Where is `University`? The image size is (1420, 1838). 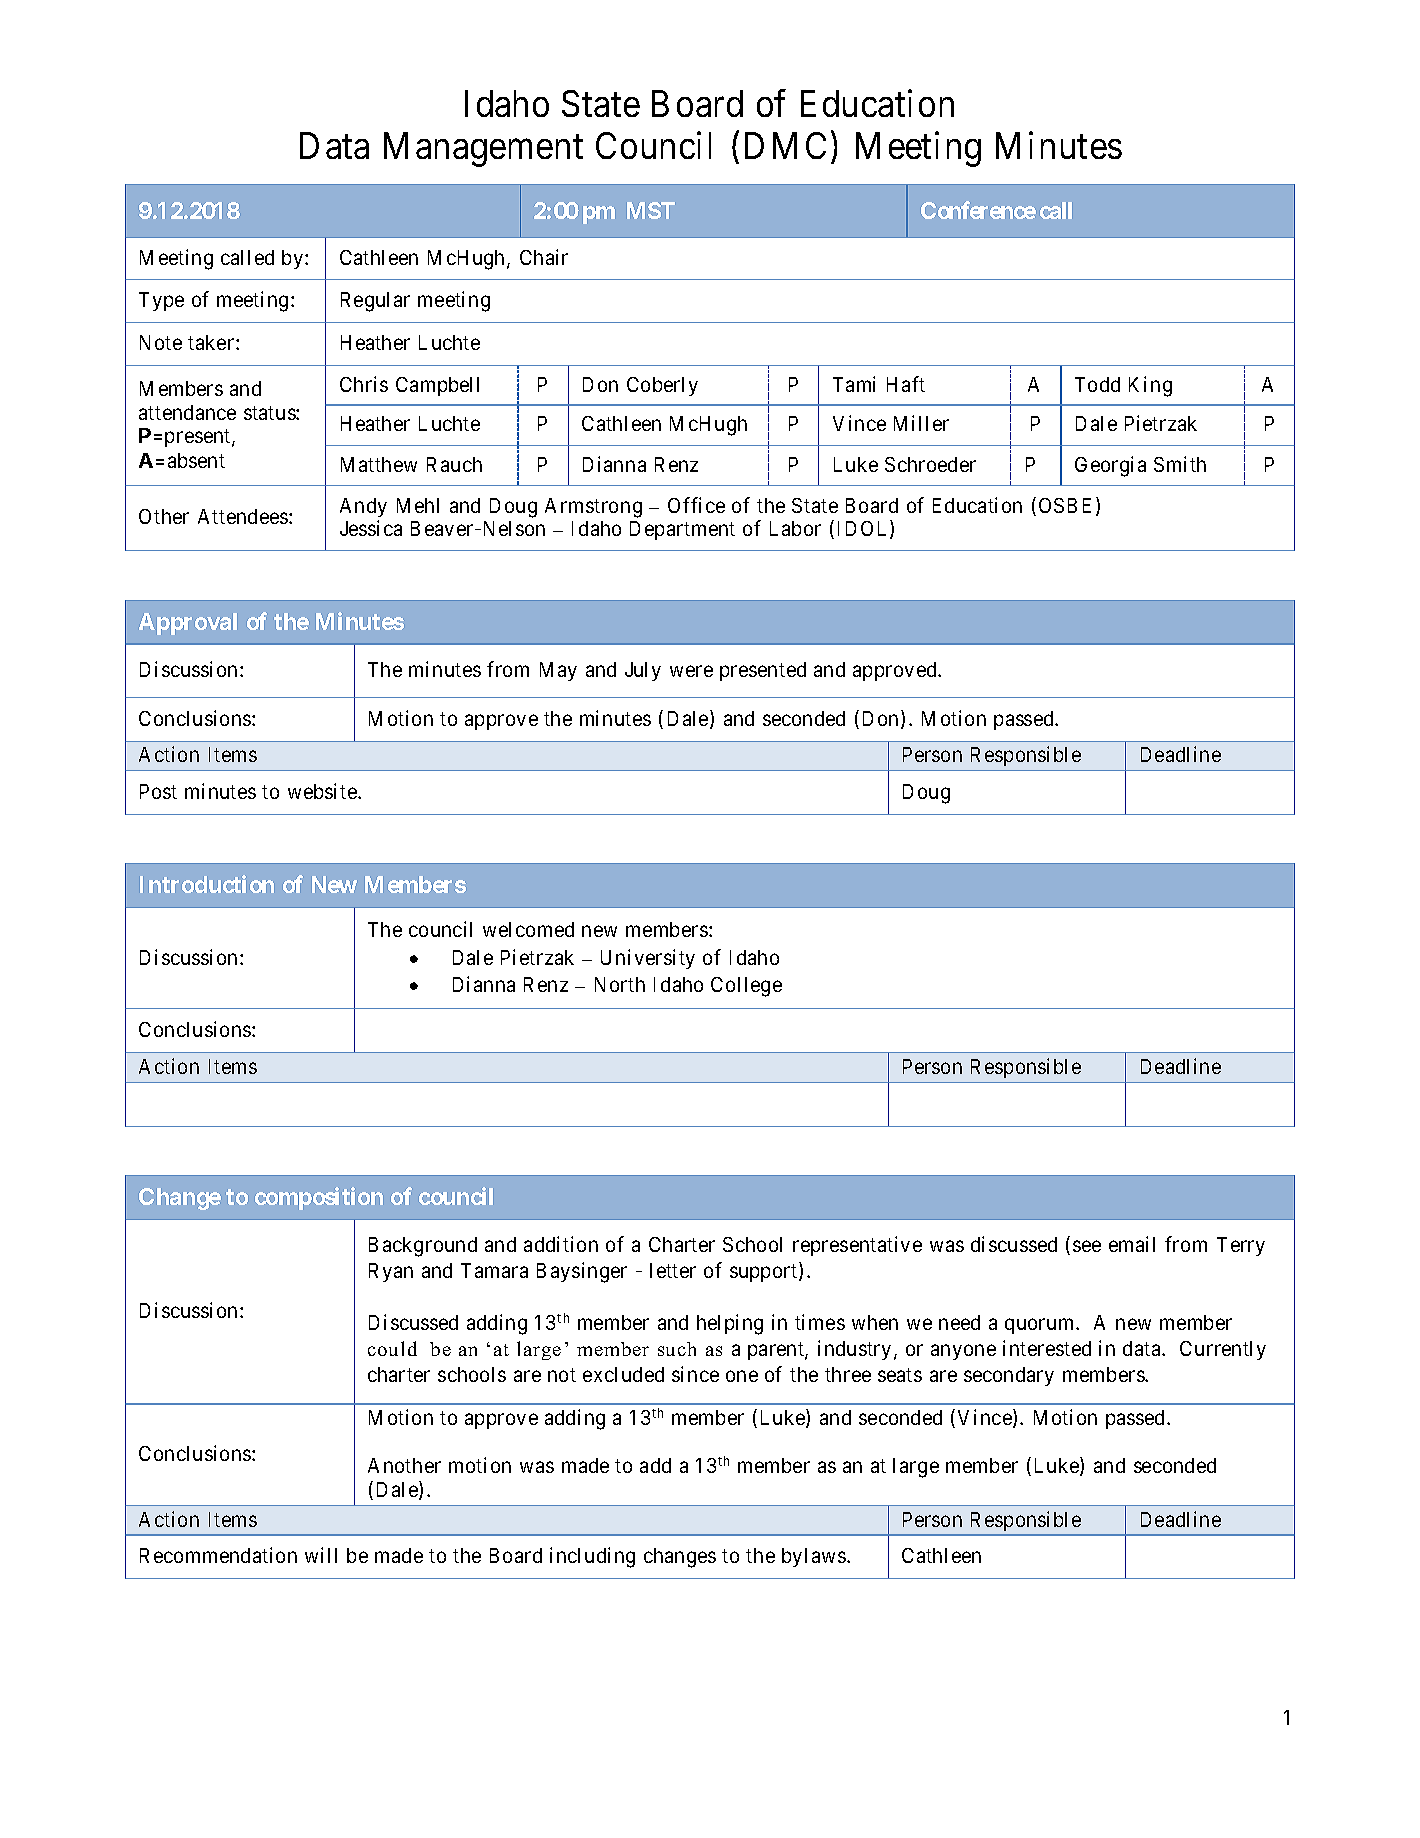
University is located at coordinates (648, 959).
